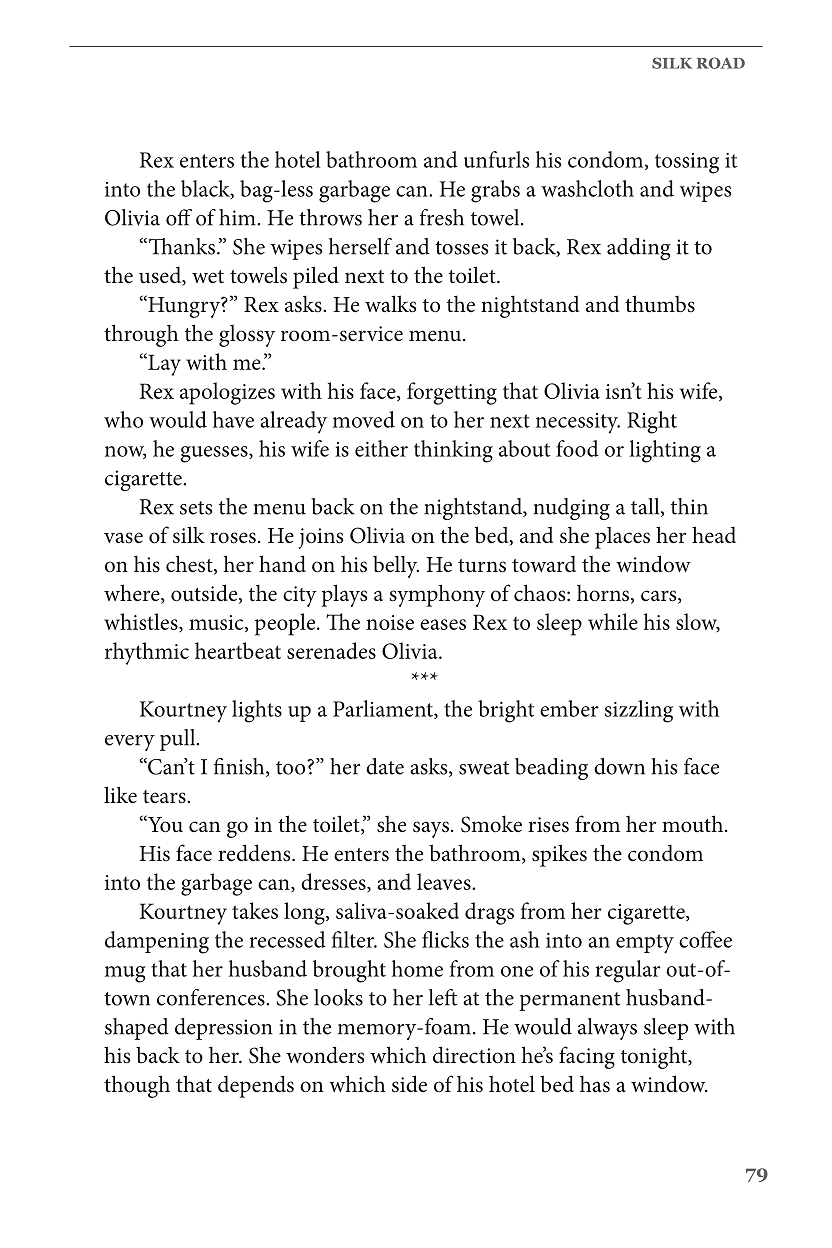 The height and width of the page is (1248, 832). What do you see at coordinates (431, 829) in the page?
I see `says` at bounding box center [431, 829].
